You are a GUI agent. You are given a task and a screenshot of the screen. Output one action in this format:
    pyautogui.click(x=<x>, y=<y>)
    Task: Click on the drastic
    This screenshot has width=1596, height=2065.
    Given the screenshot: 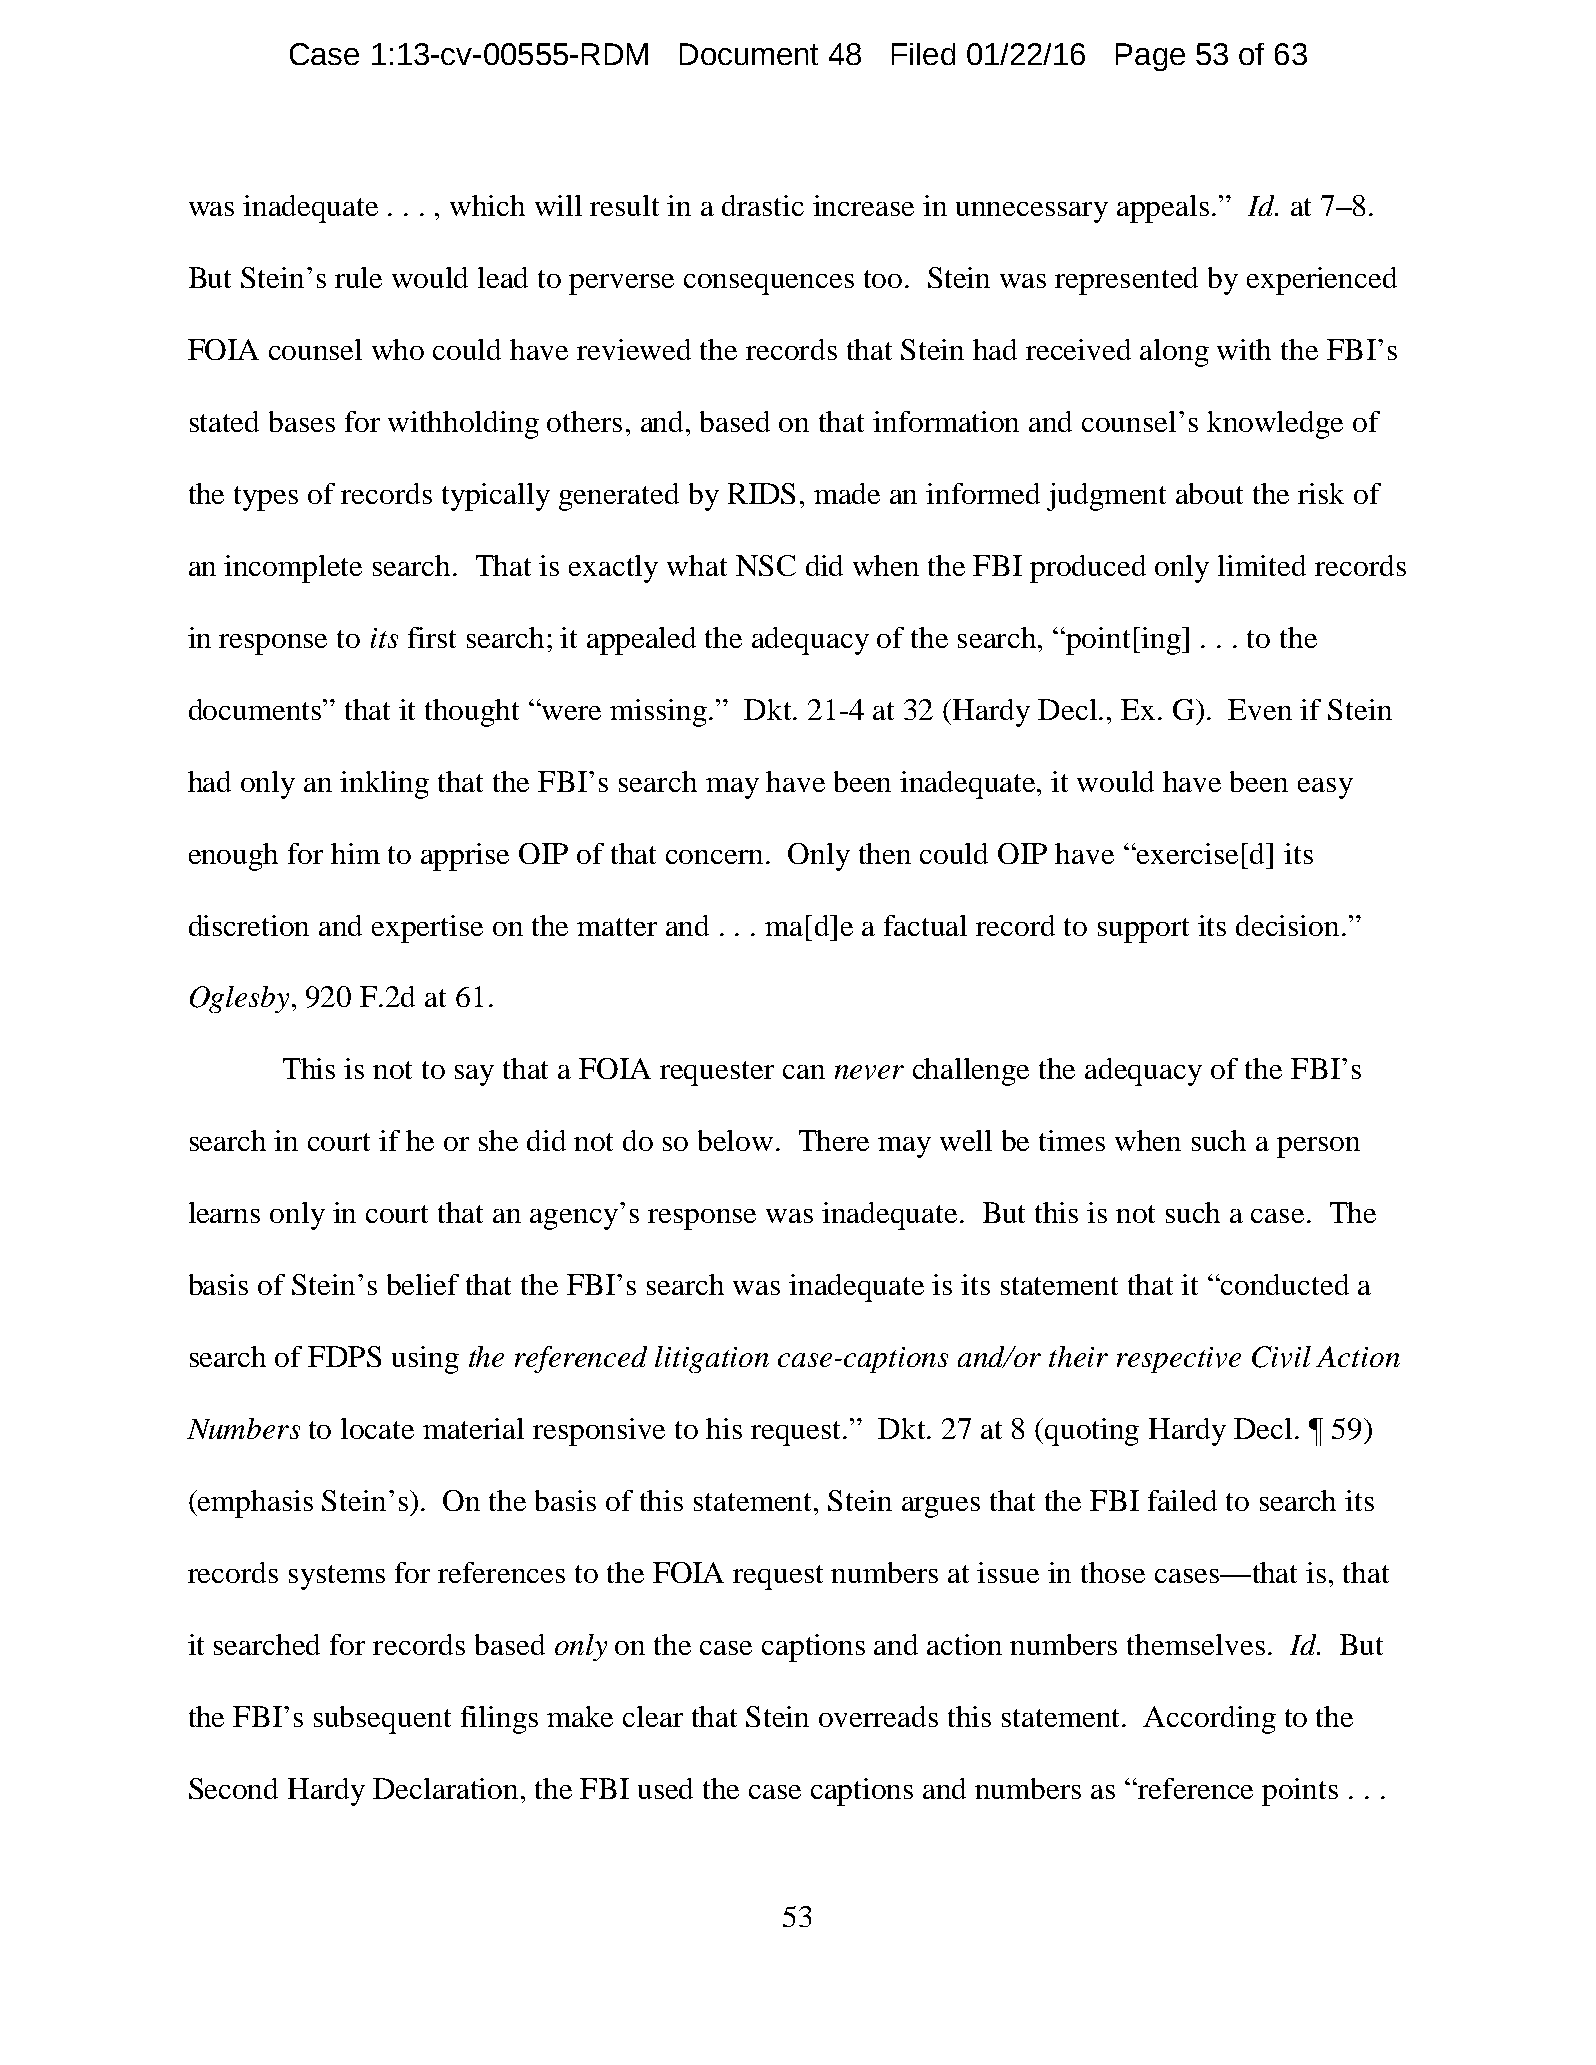 What is the action you would take?
    pyautogui.click(x=763, y=205)
